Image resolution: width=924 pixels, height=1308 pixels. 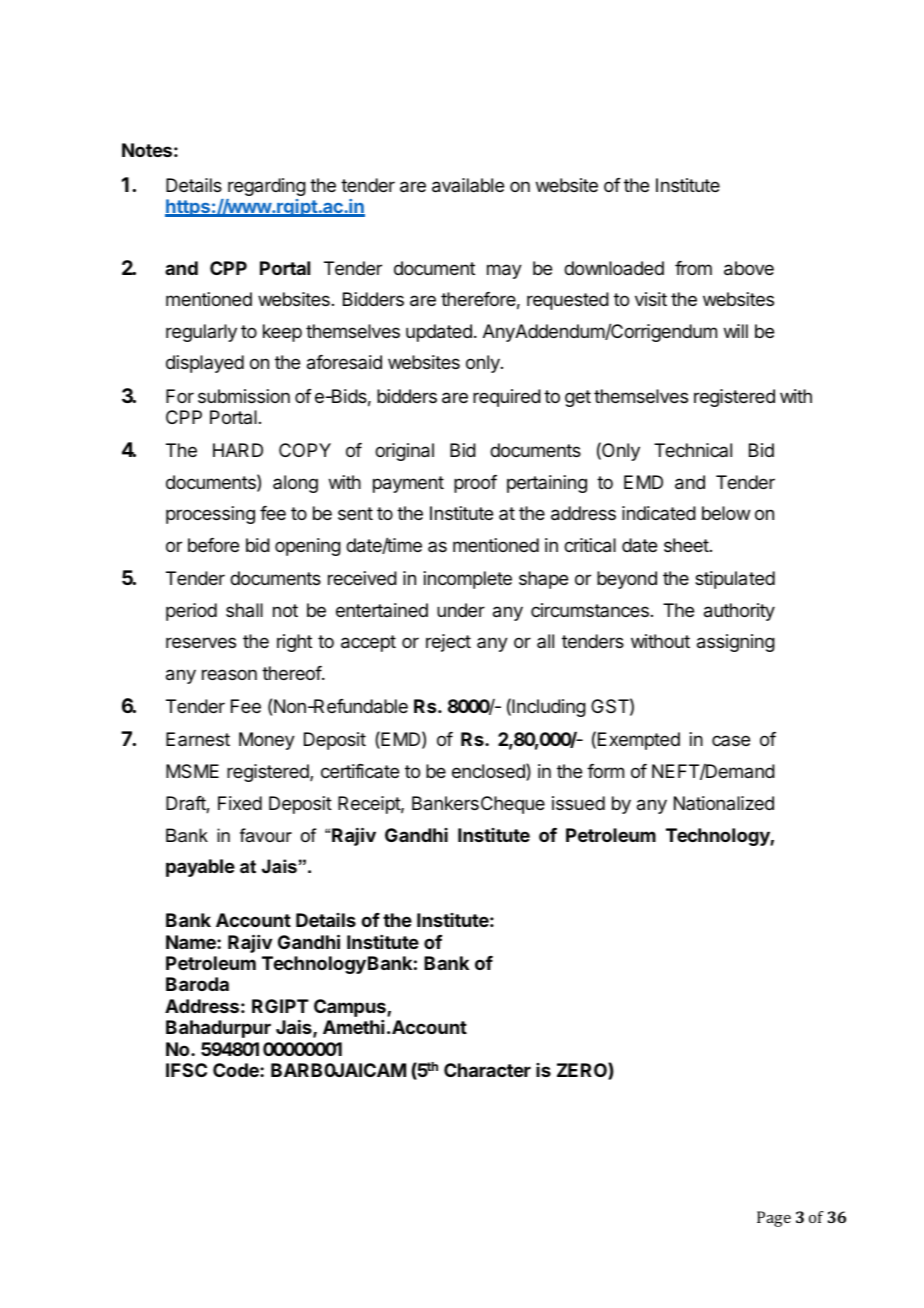 I want to click on regarding, so click(x=267, y=187).
